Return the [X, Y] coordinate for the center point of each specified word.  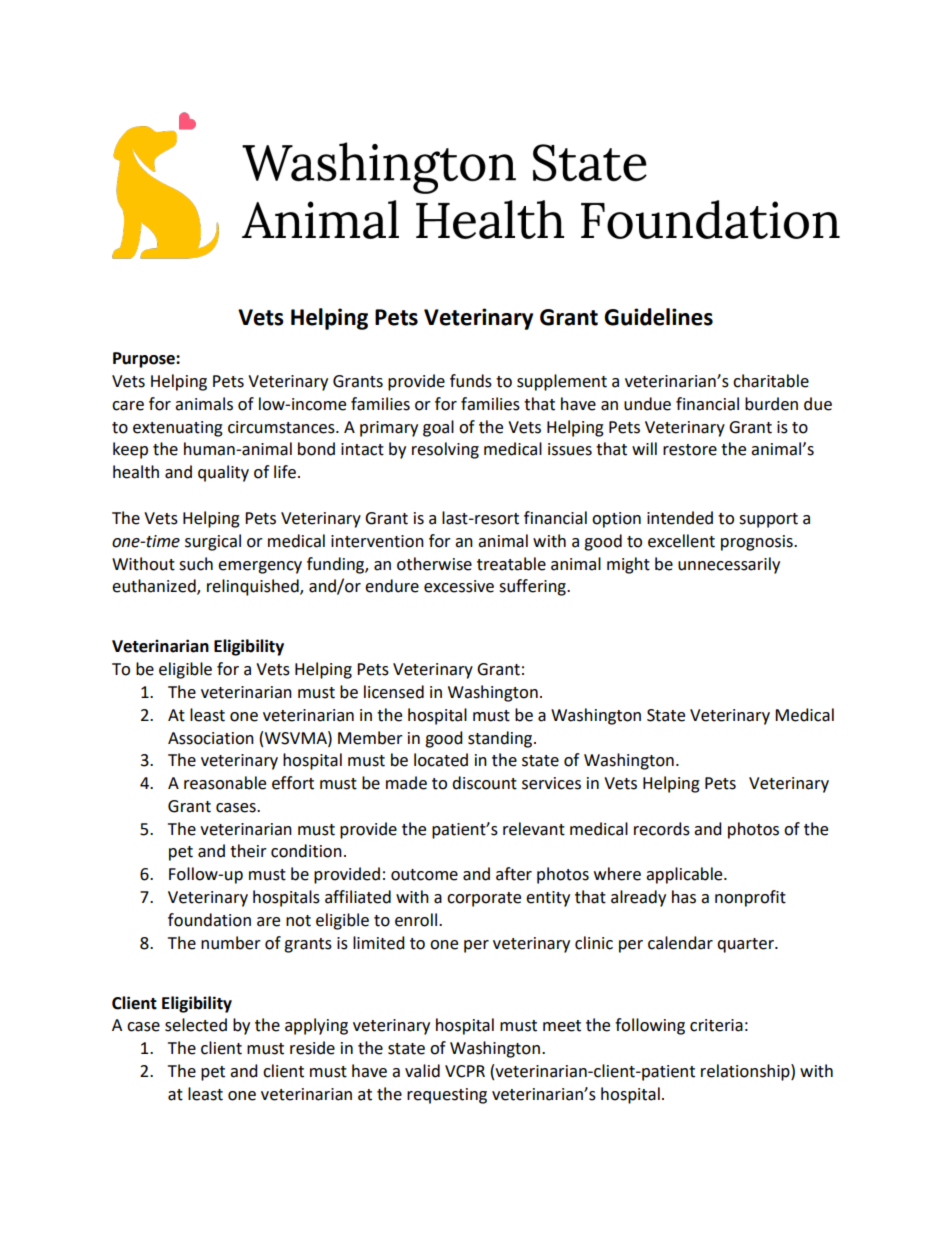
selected [196, 1025]
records [662, 829]
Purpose [145, 360]
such [196, 564]
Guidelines [658, 317]
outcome [424, 875]
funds [471, 381]
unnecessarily [729, 565]
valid [422, 1071]
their [248, 851]
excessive [459, 586]
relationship [746, 1072]
